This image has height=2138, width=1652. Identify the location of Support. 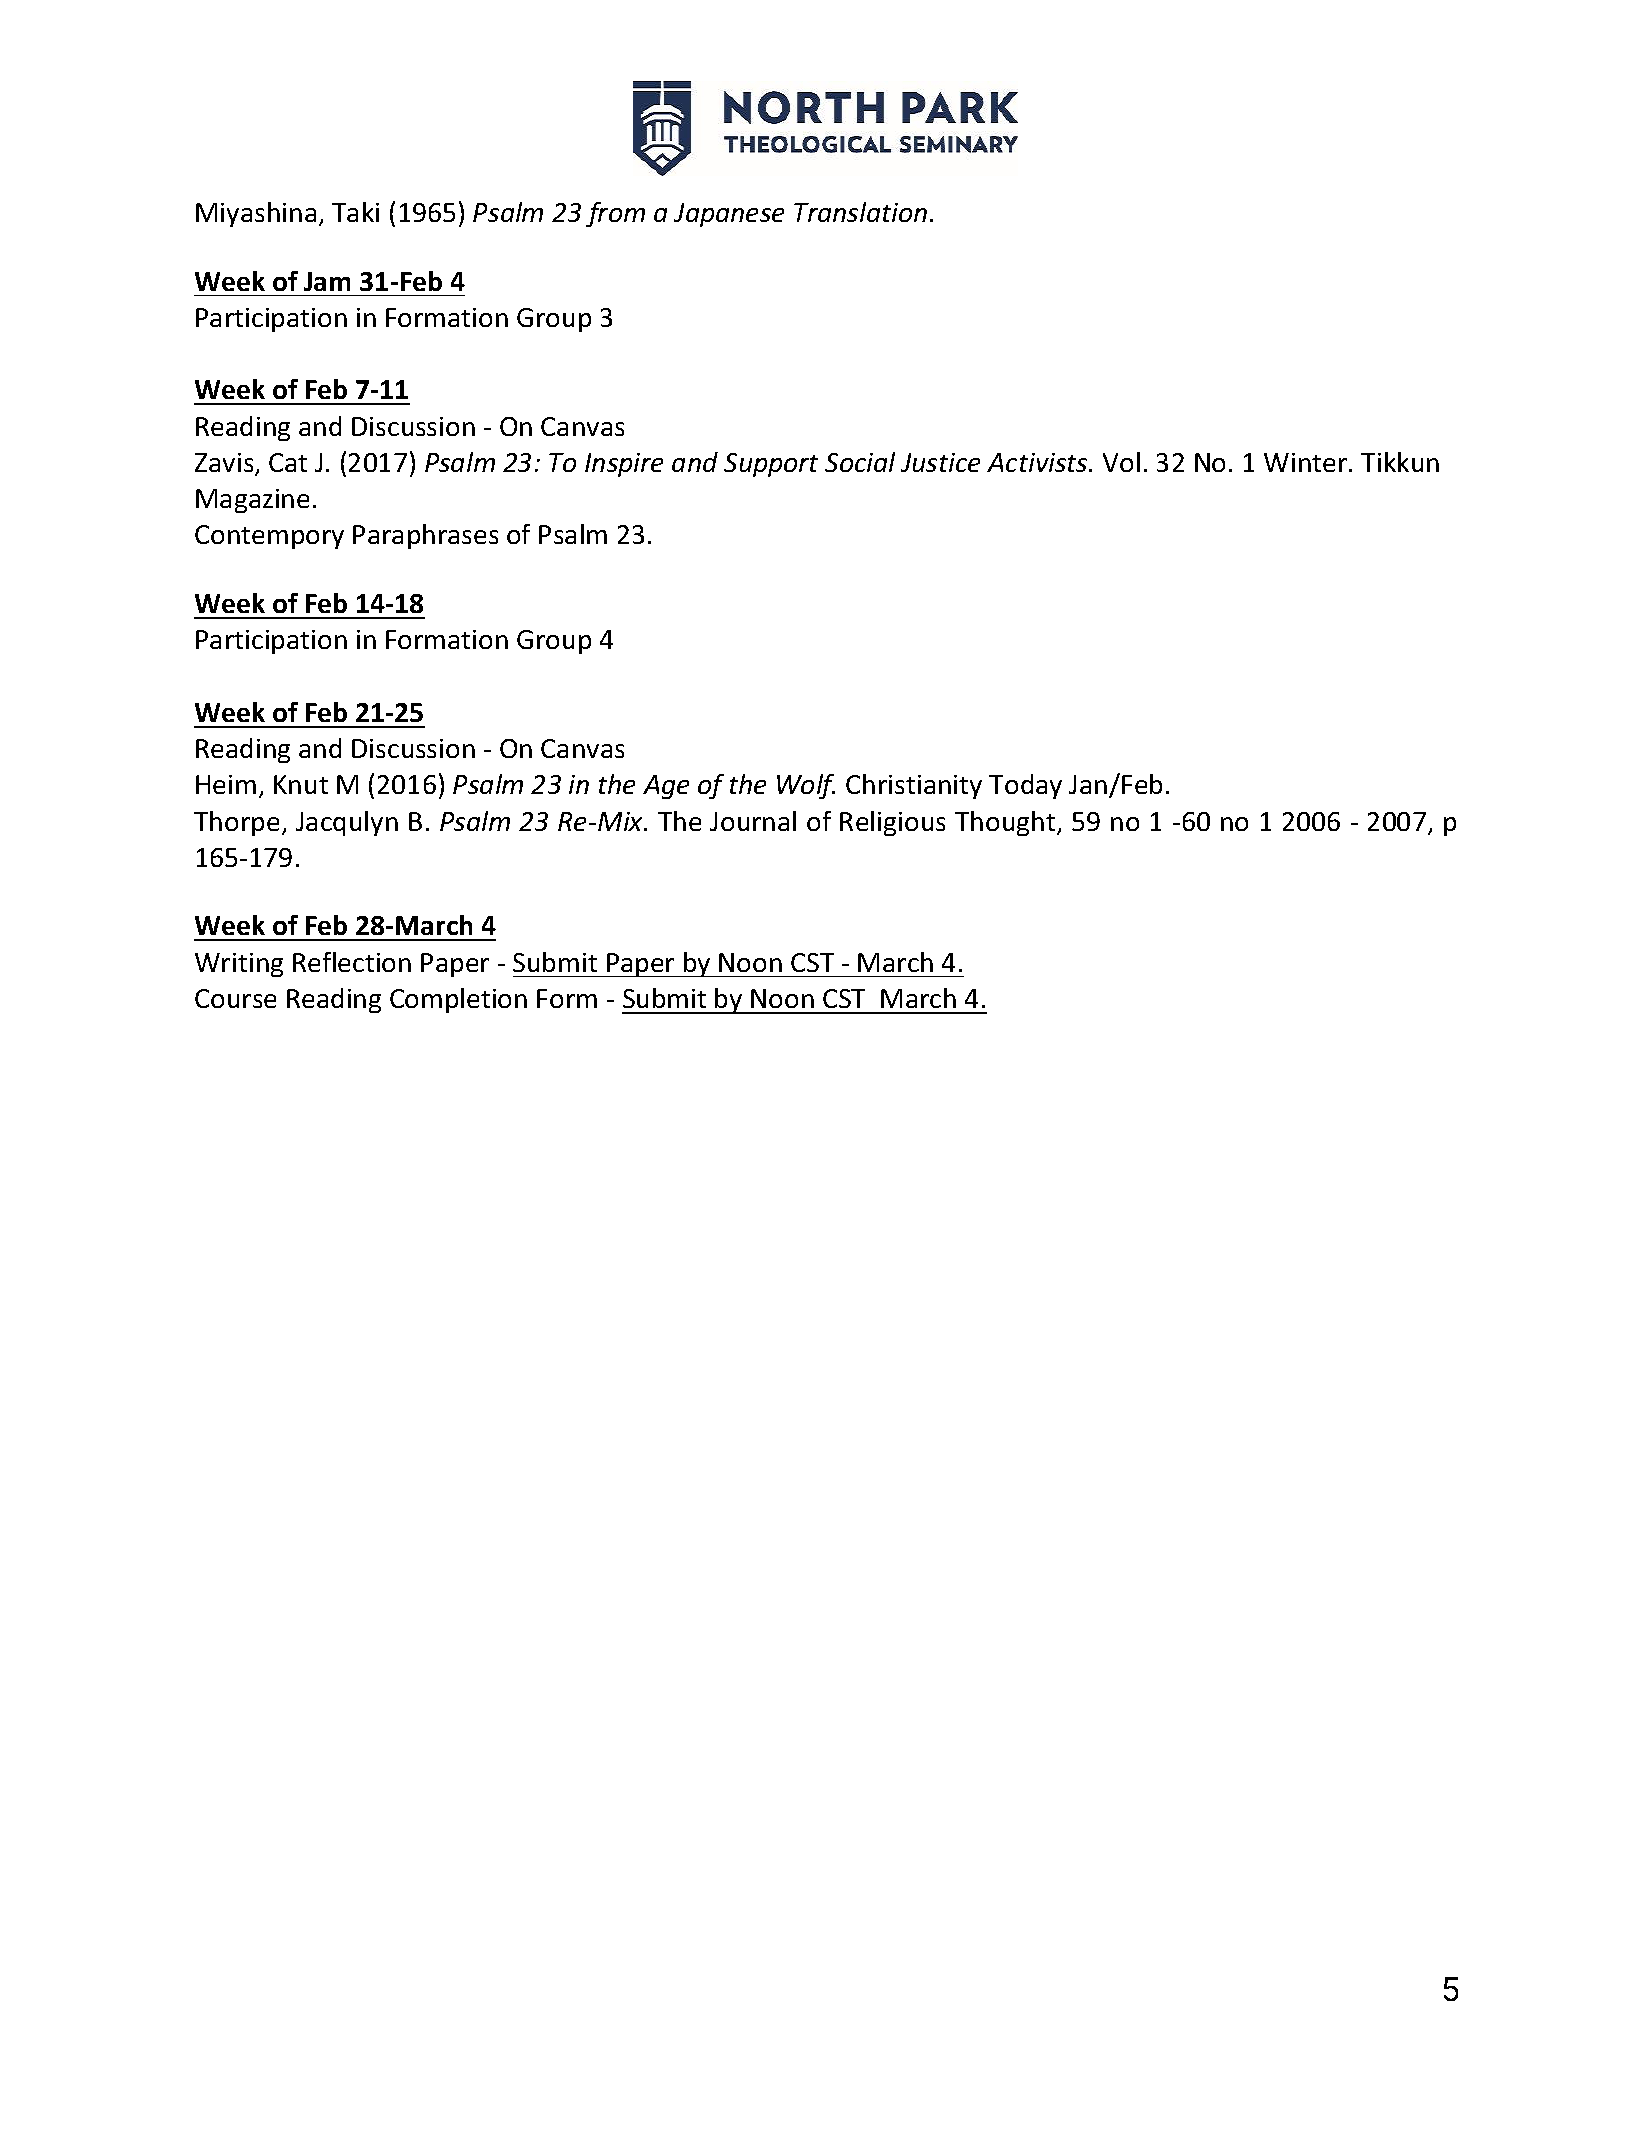
(771, 465).
